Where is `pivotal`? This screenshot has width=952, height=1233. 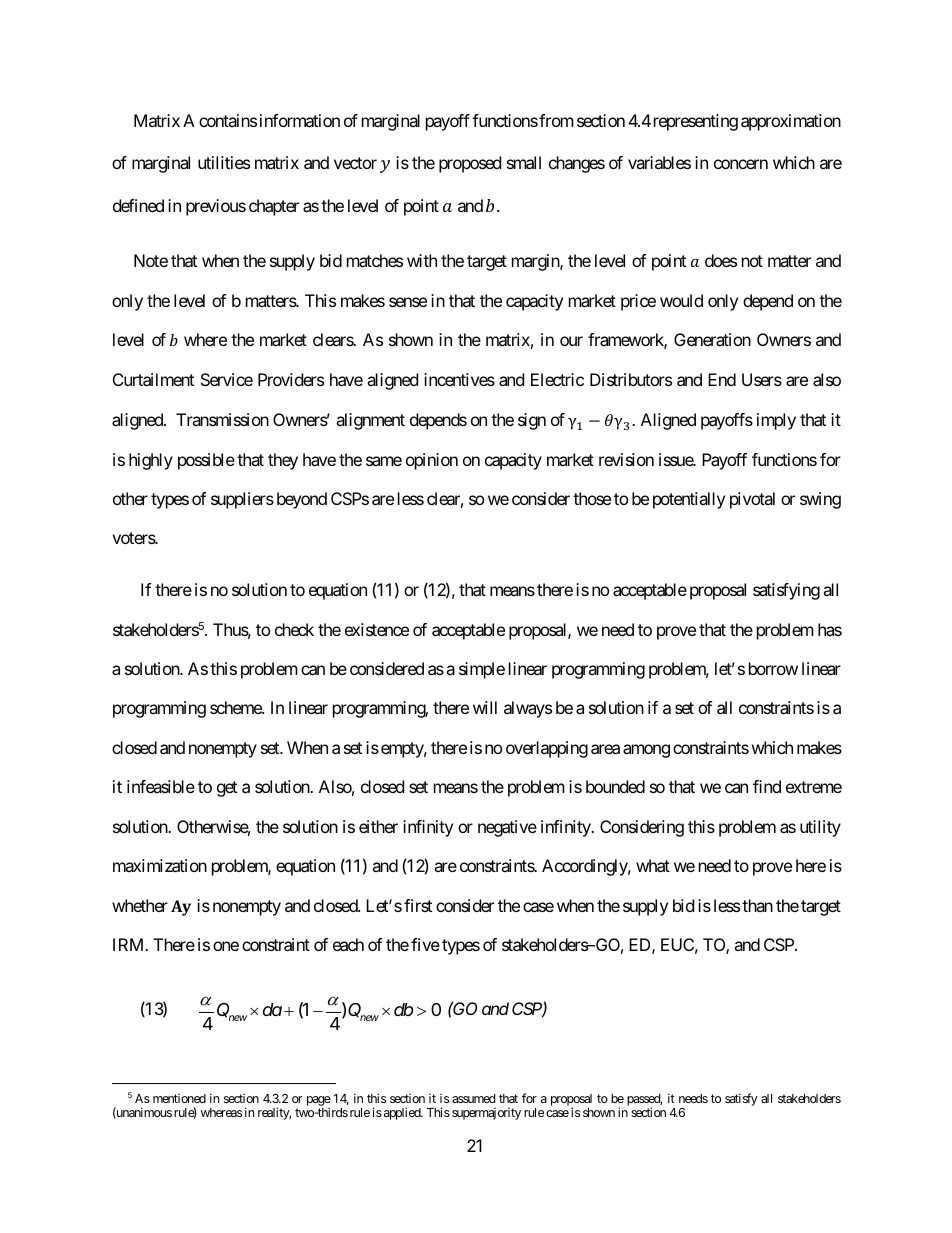
pivotal is located at coordinates (752, 500).
